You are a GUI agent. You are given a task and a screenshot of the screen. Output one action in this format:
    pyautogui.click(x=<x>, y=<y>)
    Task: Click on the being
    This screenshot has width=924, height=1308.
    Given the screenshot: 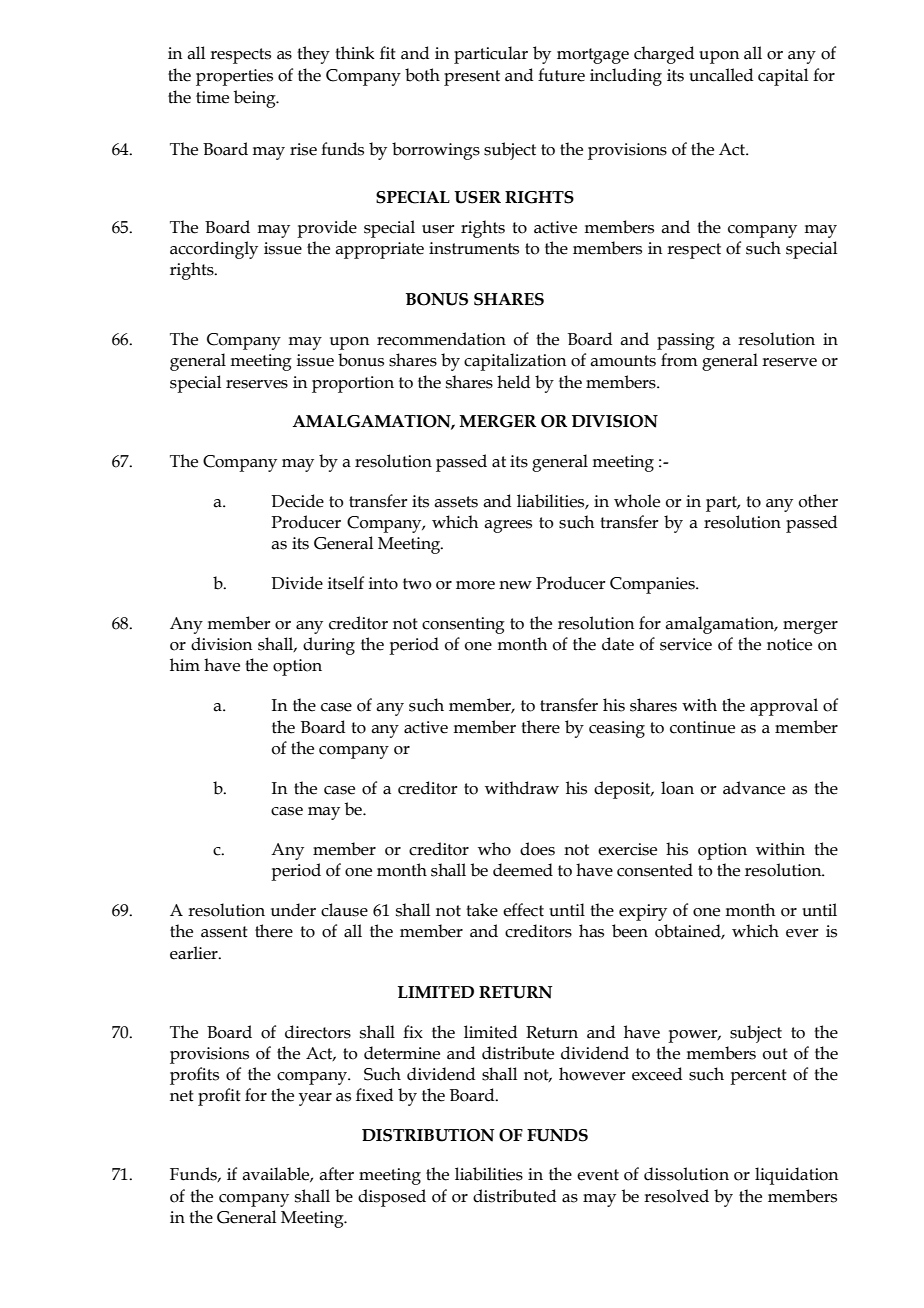 What is the action you would take?
    pyautogui.click(x=256, y=99)
